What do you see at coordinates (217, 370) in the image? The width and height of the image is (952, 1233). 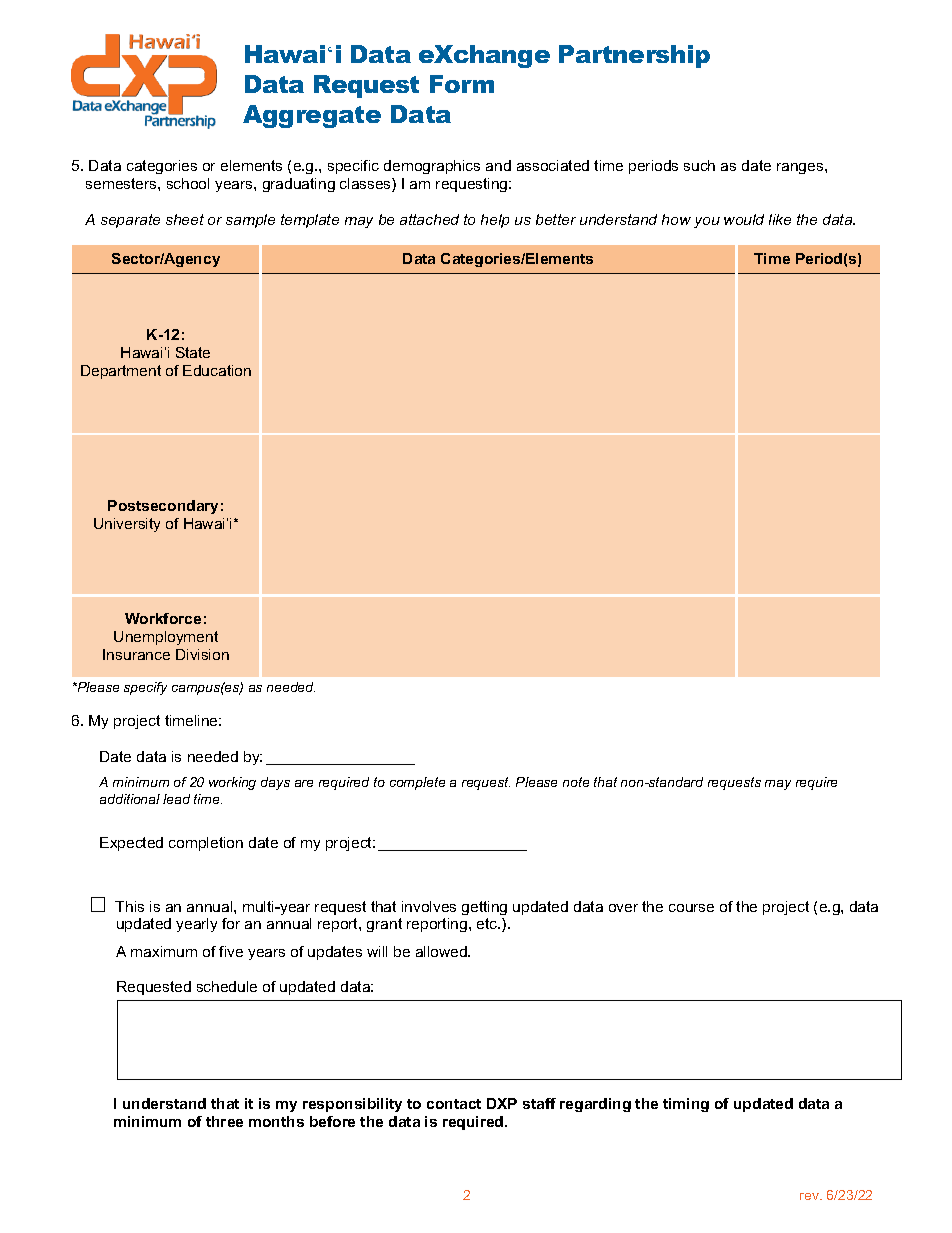 I see `Education` at bounding box center [217, 370].
